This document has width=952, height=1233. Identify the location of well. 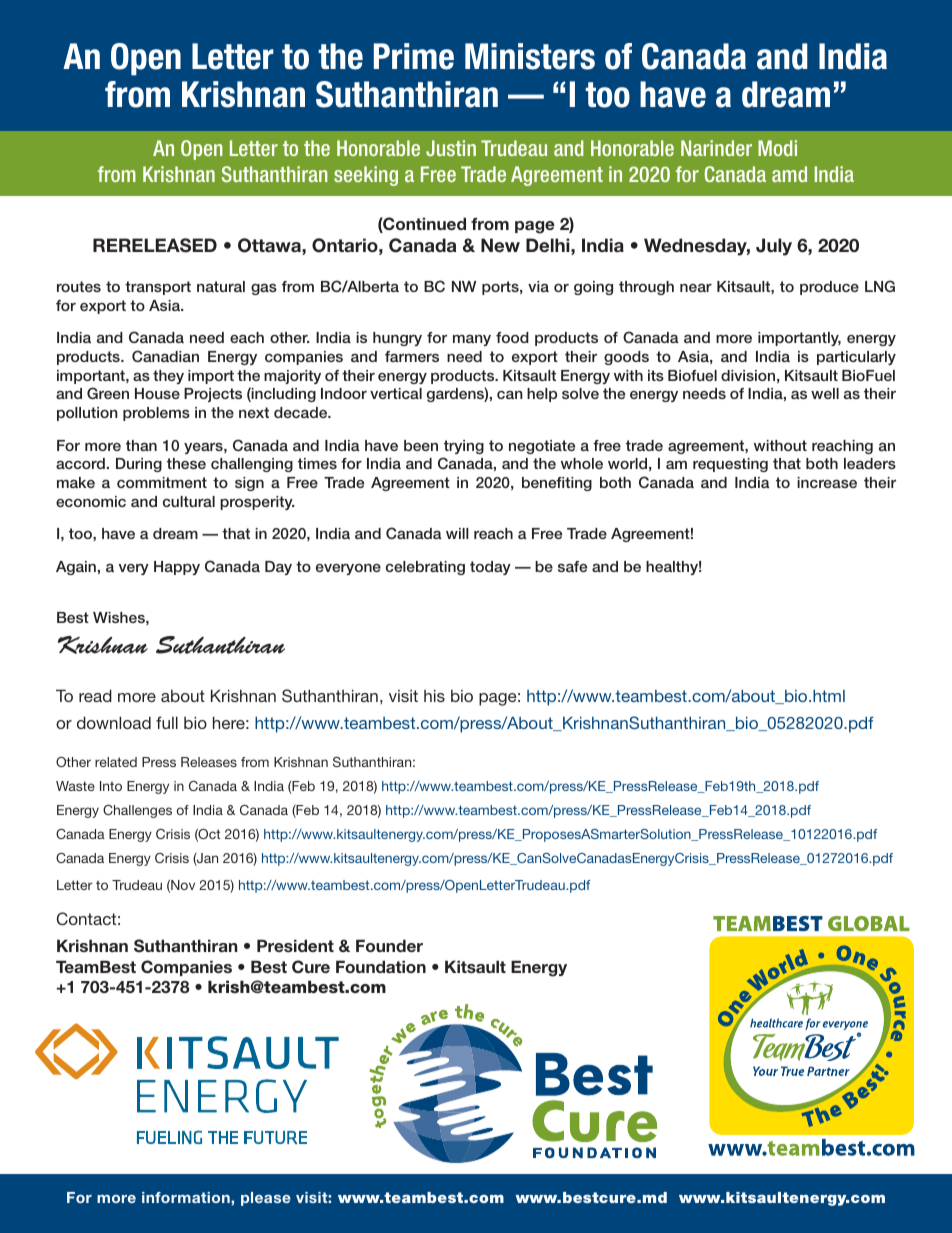
(825, 393).
